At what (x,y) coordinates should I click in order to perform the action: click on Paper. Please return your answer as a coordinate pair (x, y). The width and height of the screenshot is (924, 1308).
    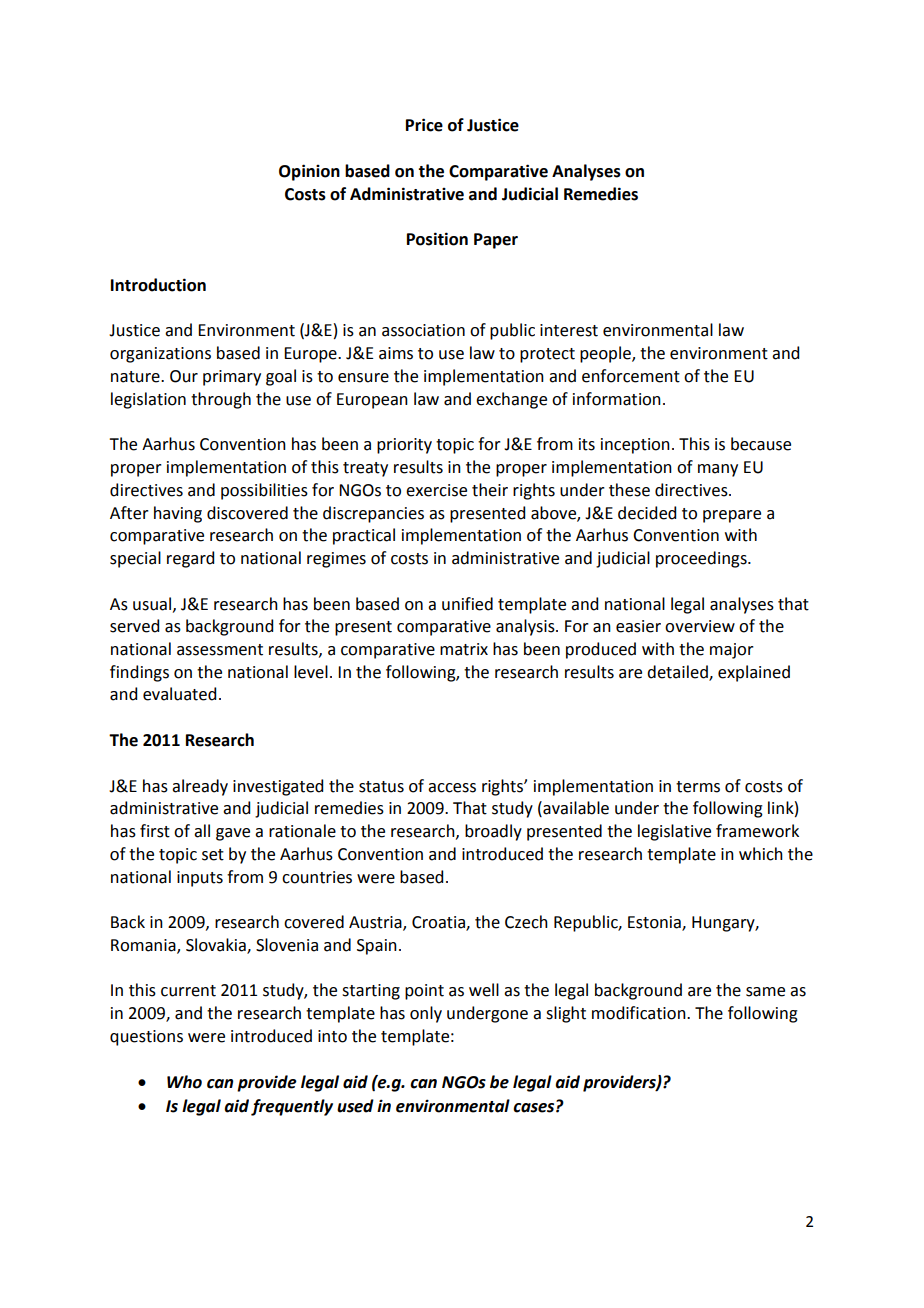
    Looking at the image, I should click on (496, 241).
